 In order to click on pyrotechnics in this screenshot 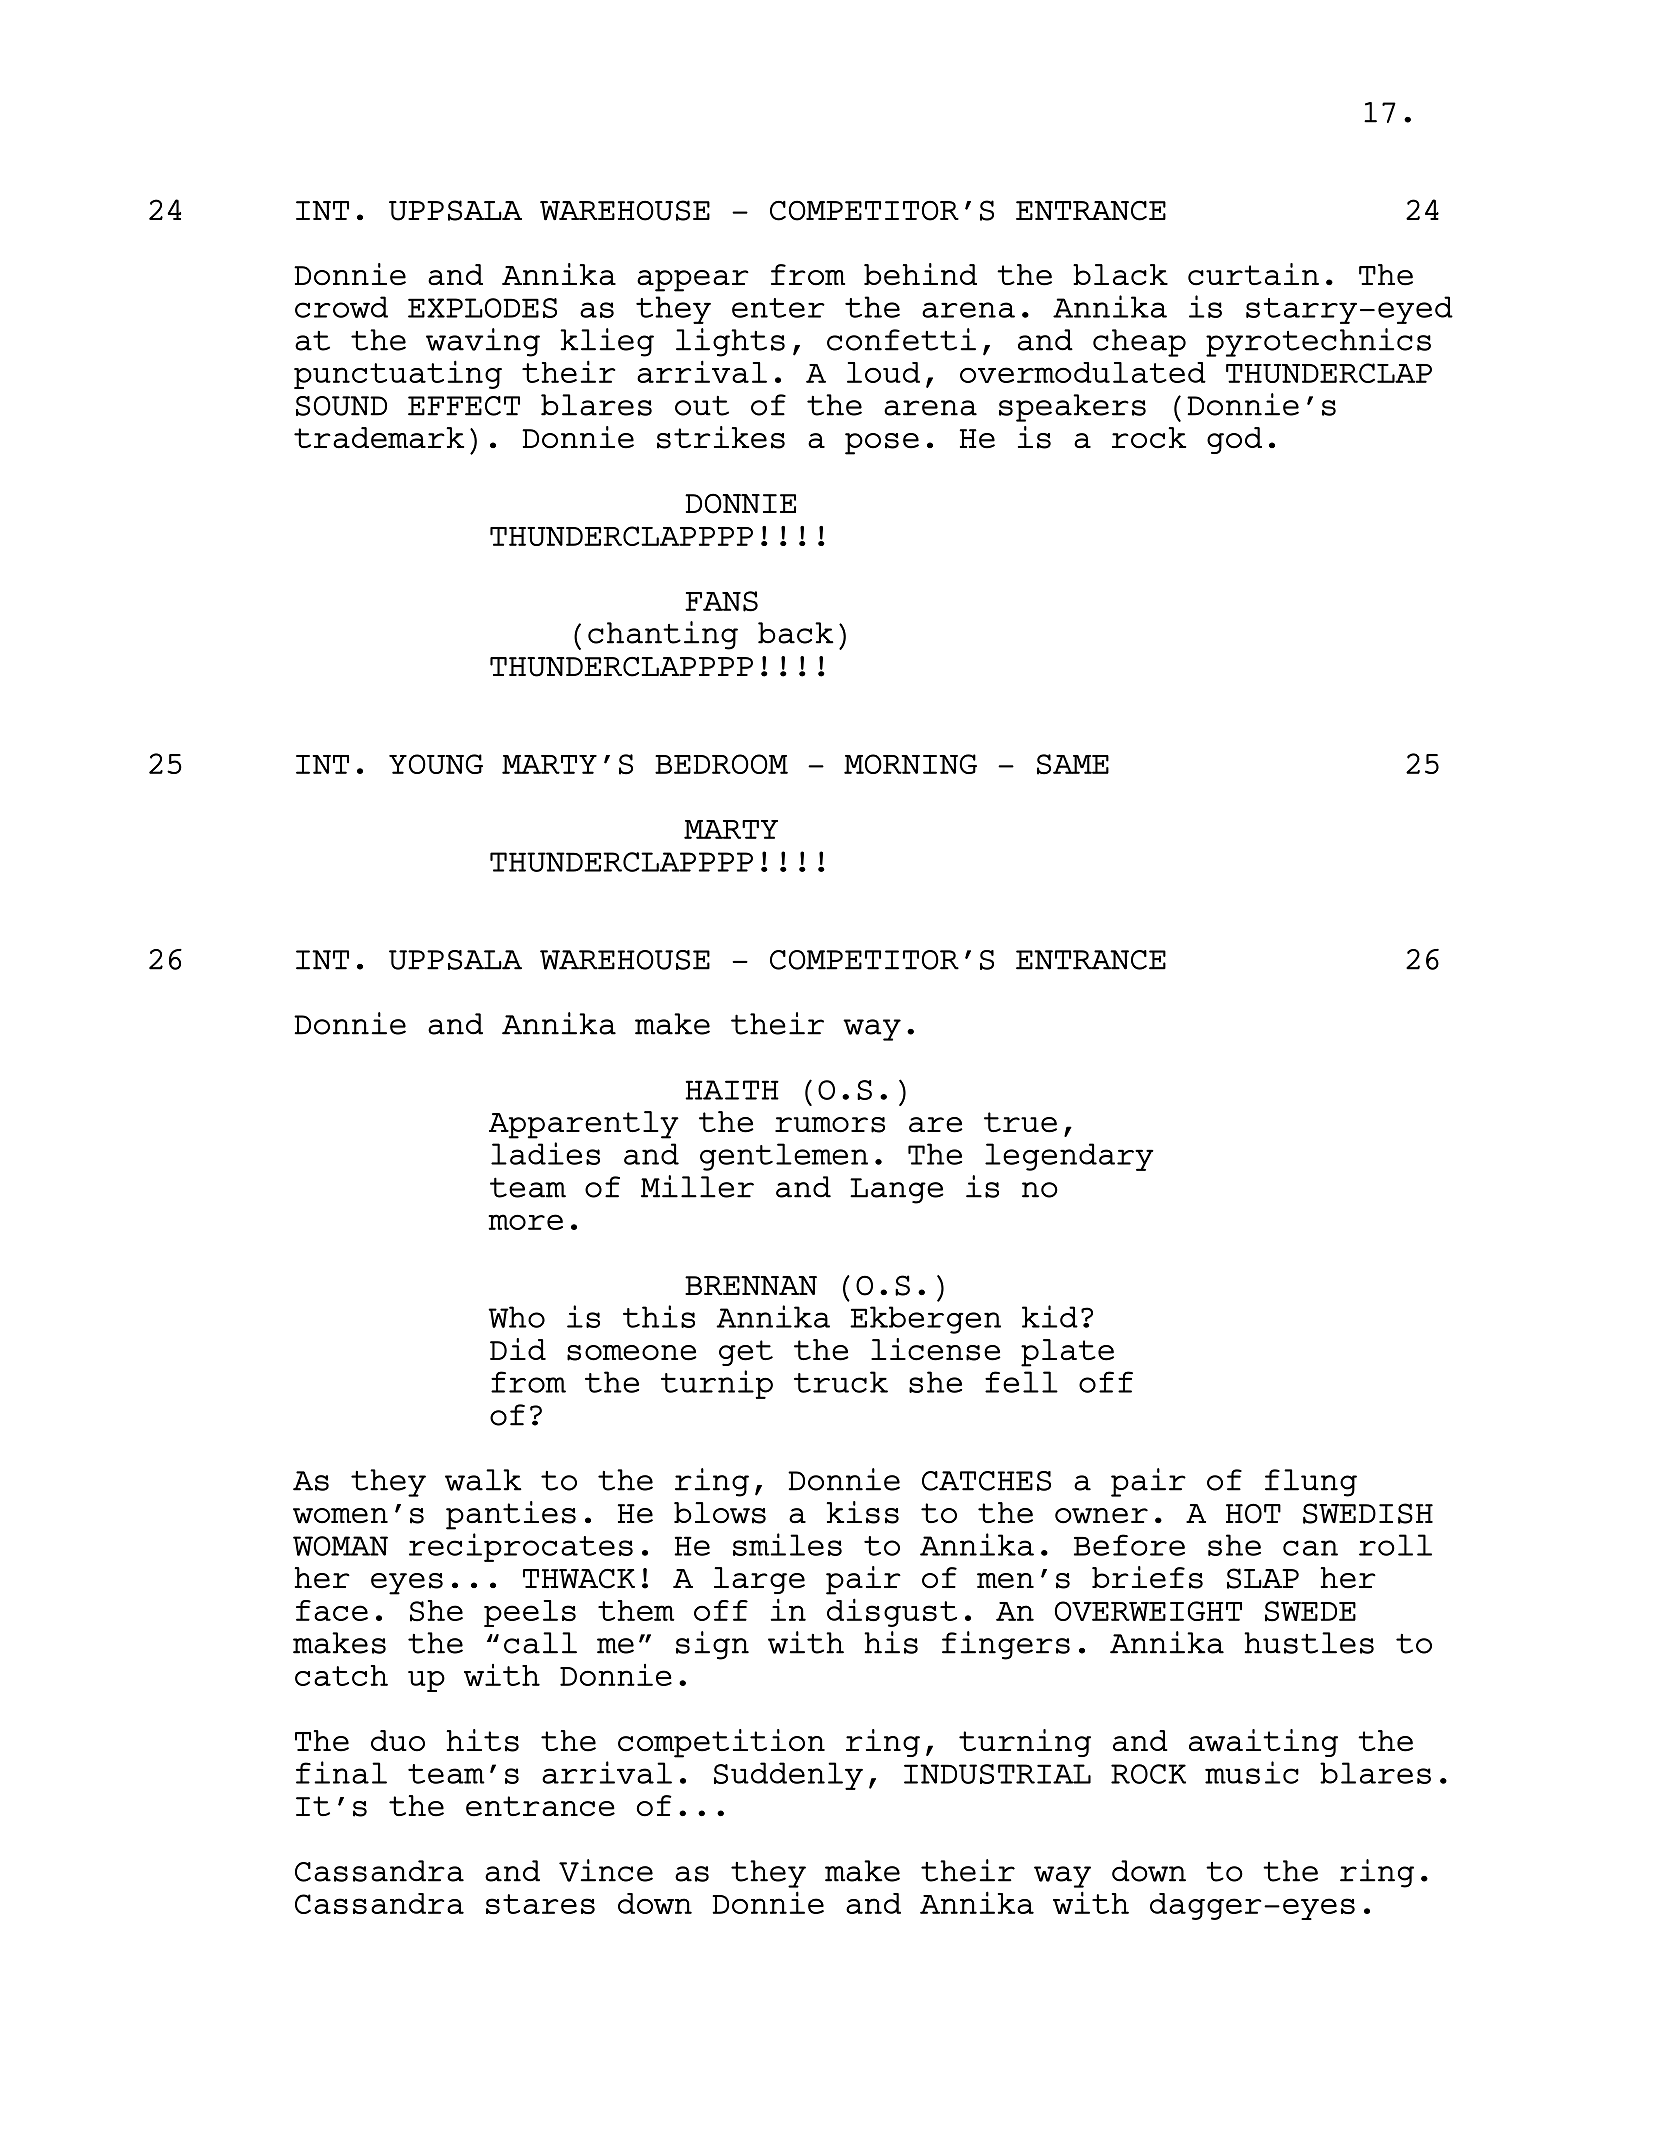, I will do `click(1318, 342)`.
